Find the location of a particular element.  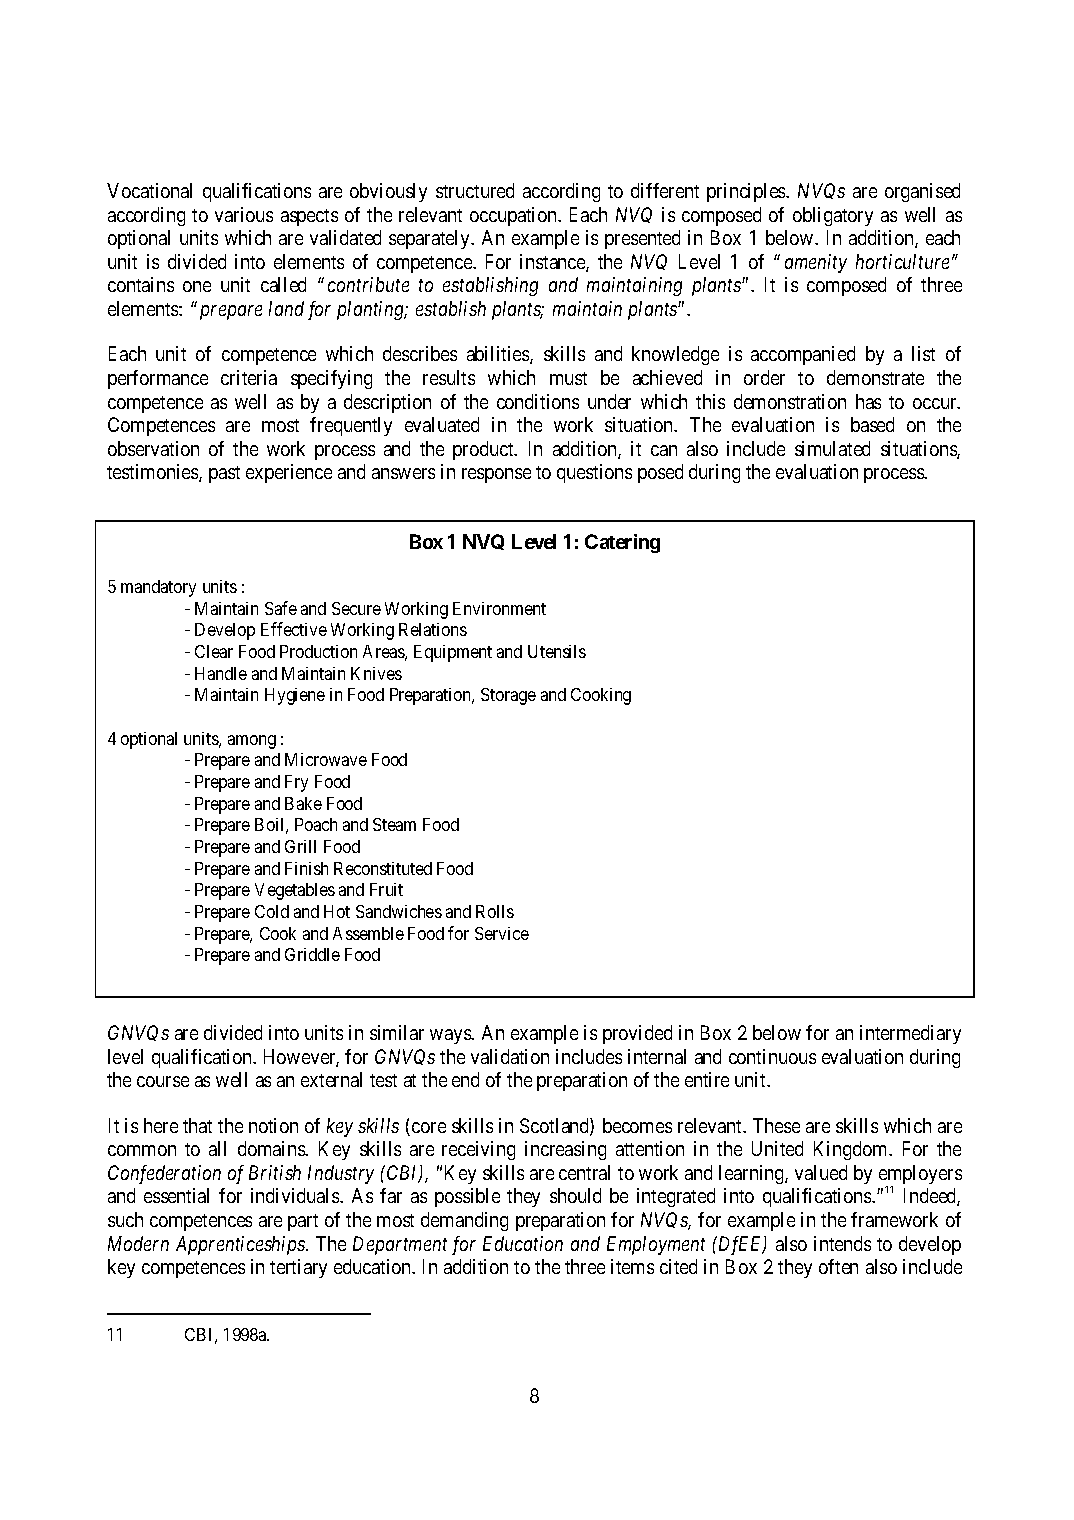

various is located at coordinates (244, 214).
